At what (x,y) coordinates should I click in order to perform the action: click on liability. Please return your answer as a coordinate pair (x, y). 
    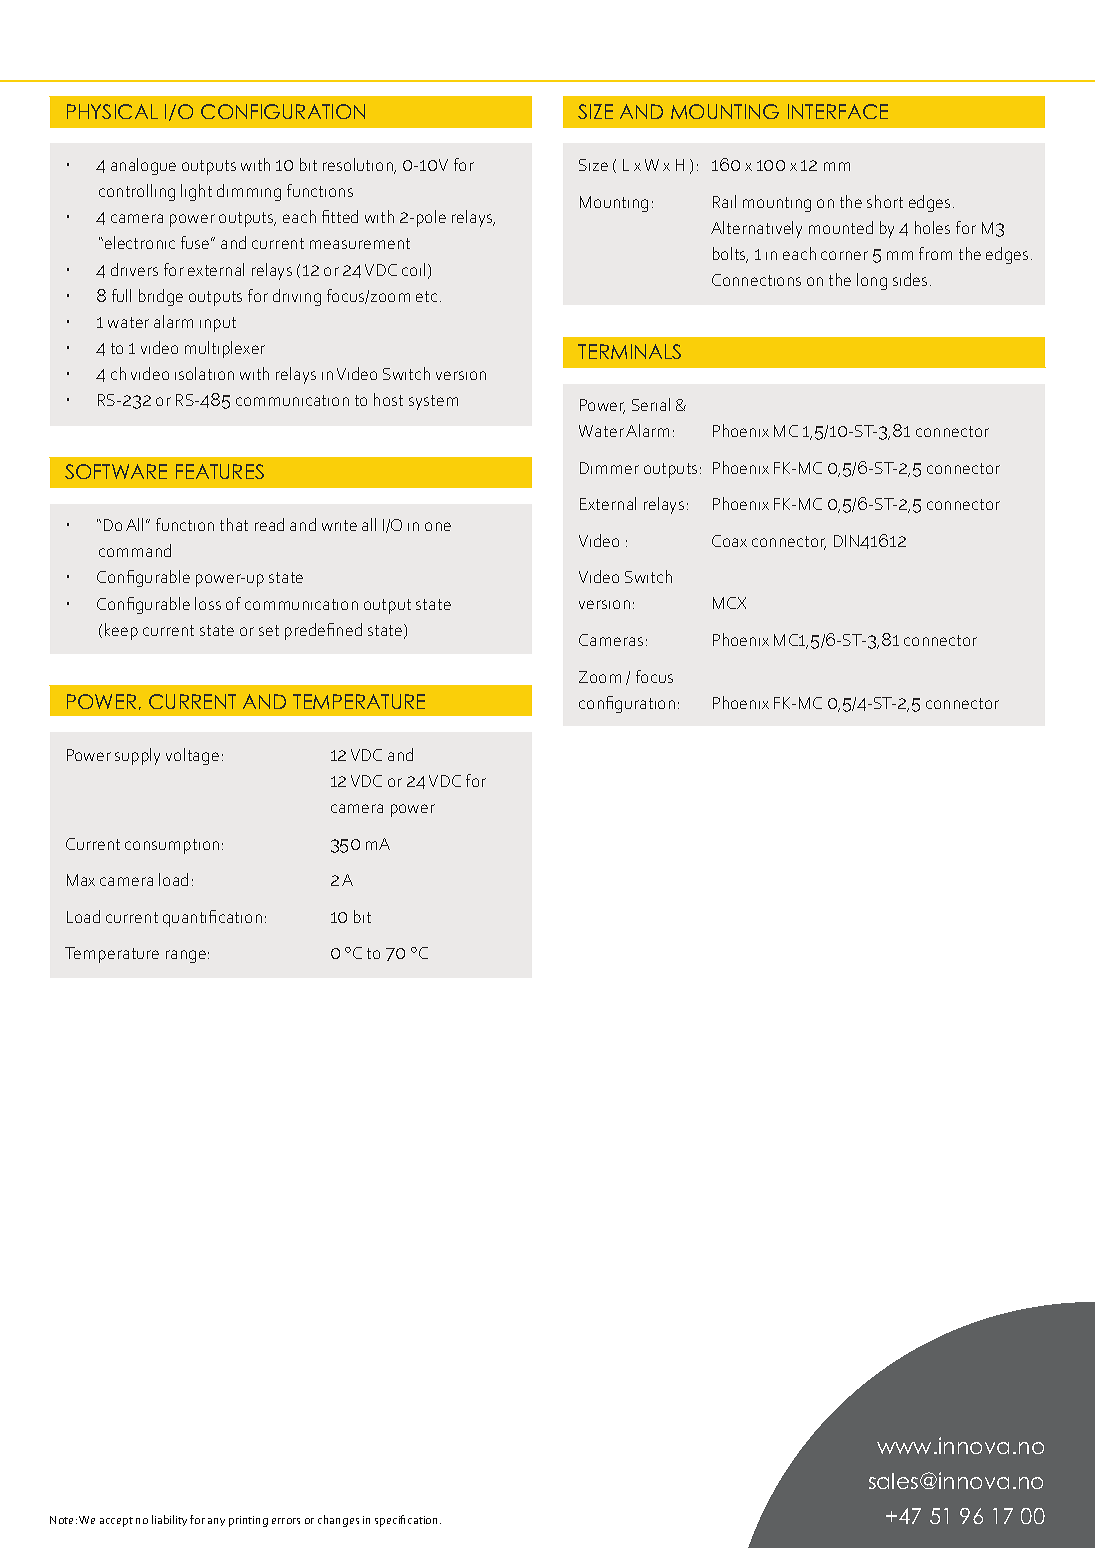
    Looking at the image, I should click on (169, 1520).
